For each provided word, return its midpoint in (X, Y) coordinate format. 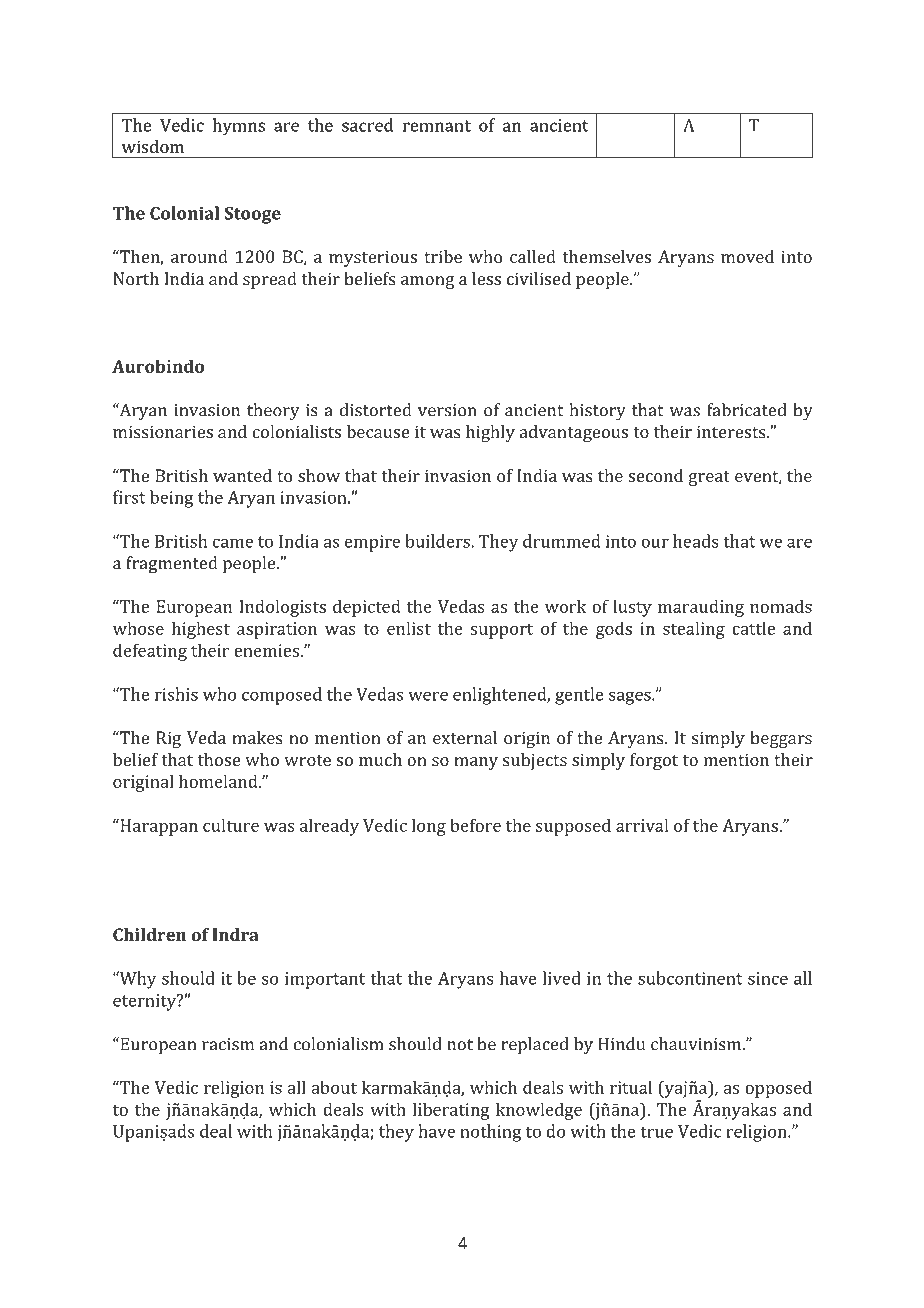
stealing (694, 630)
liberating (451, 1111)
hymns (239, 127)
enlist (409, 628)
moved (747, 256)
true (656, 1132)
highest (201, 630)
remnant (437, 126)
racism (228, 1044)
